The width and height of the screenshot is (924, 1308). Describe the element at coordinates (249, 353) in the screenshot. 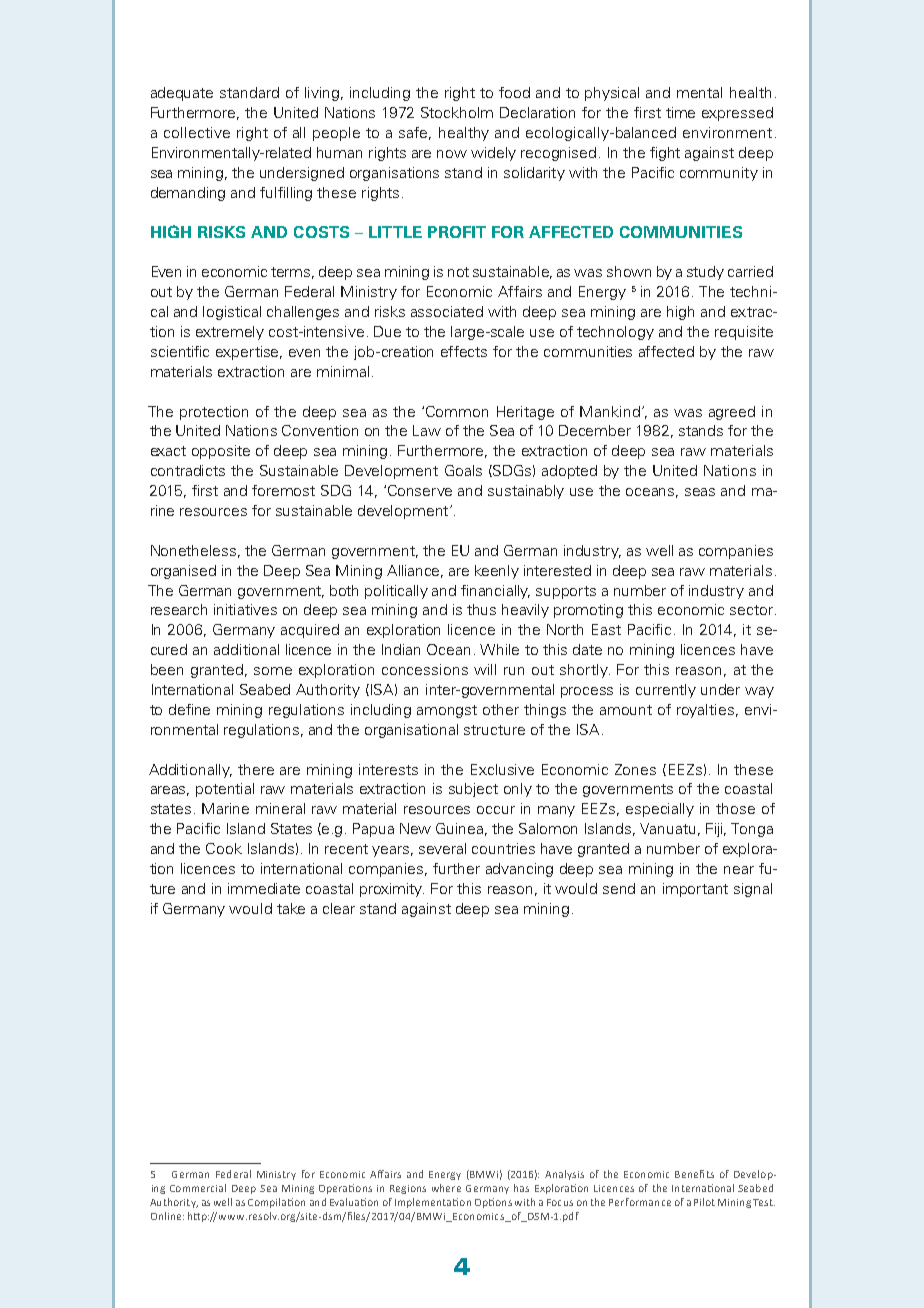

I see `expertise` at that location.
